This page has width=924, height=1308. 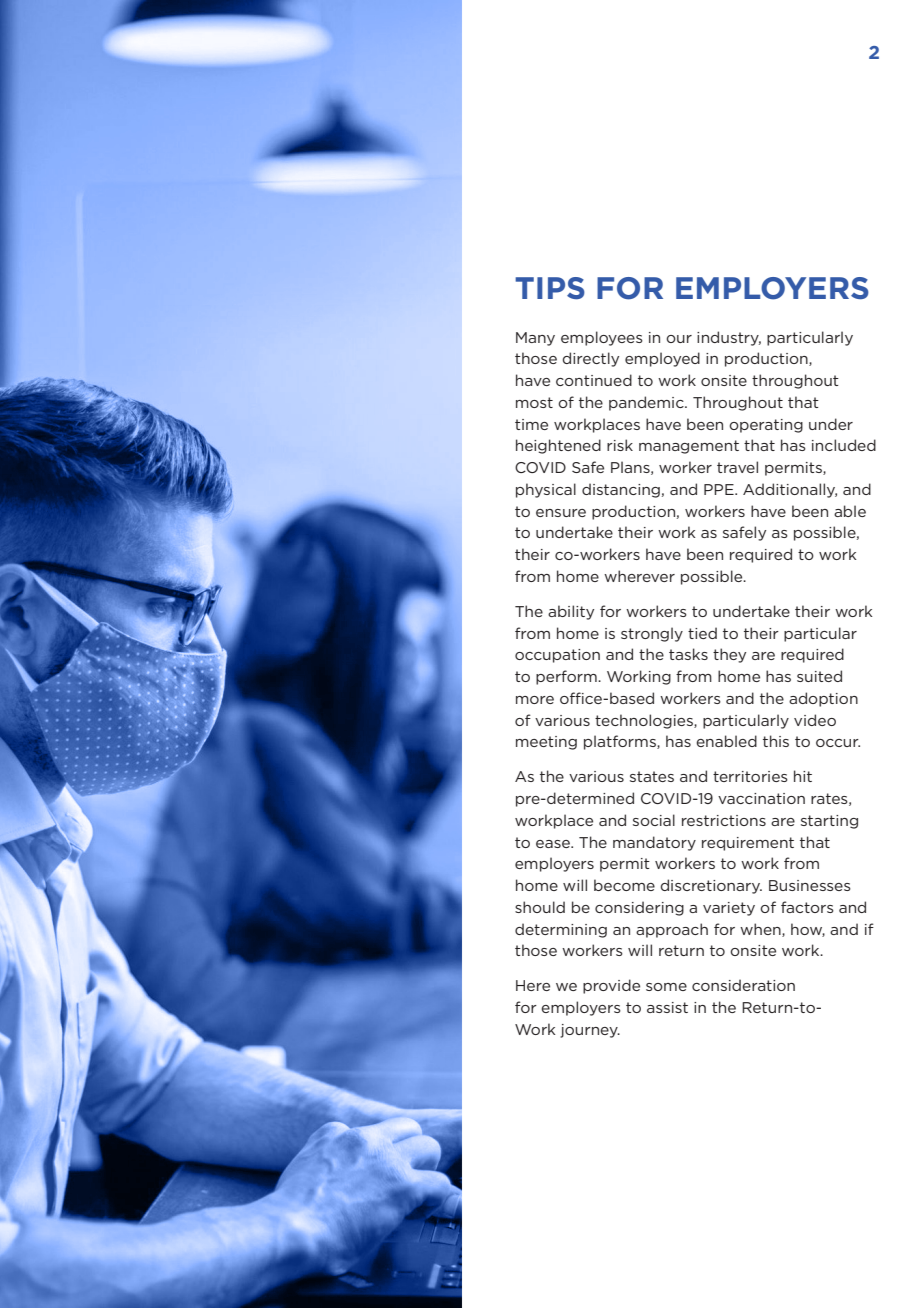 What do you see at coordinates (557, 656) in the page?
I see `occupation` at bounding box center [557, 656].
